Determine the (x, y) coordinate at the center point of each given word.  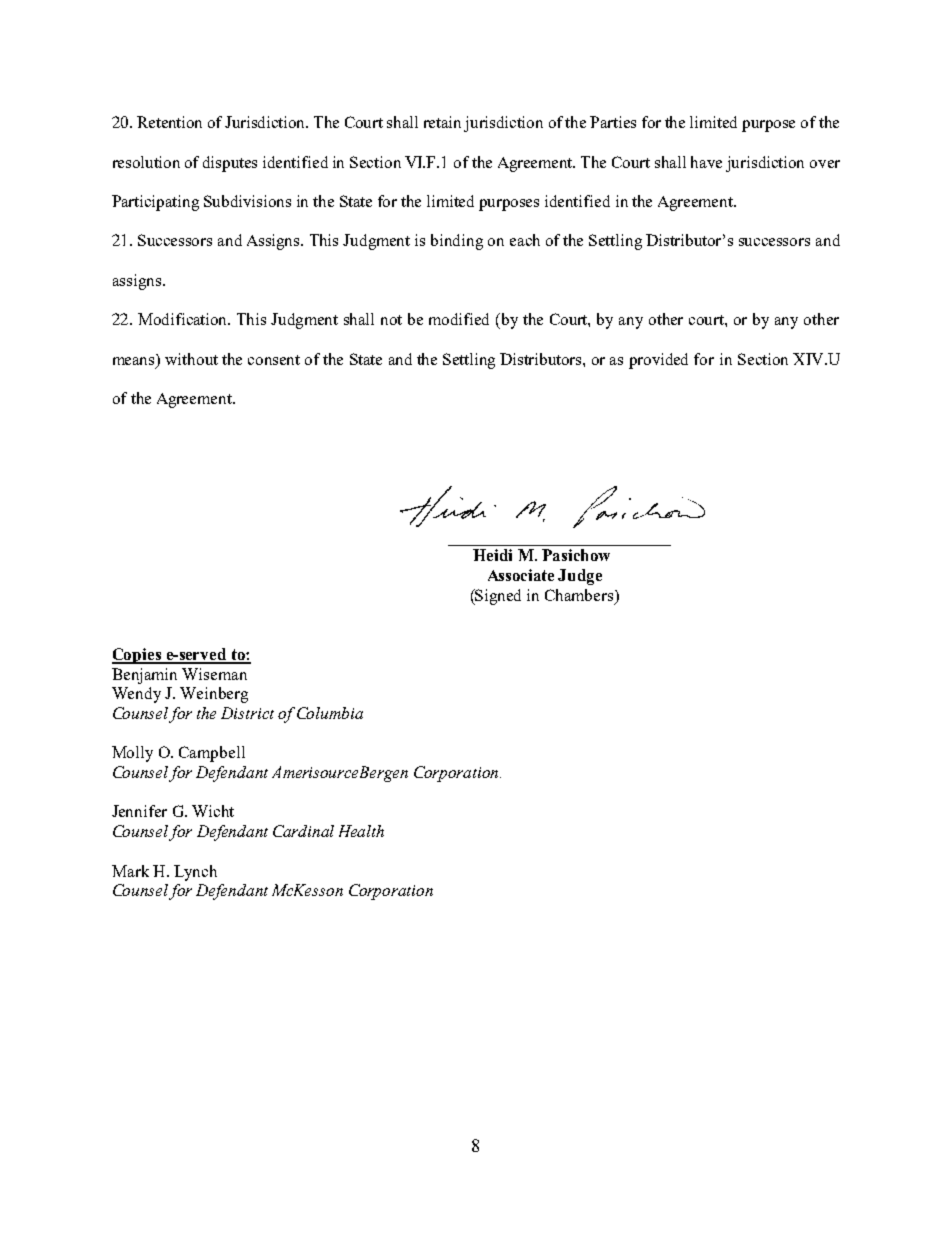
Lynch (195, 873)
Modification (184, 319)
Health (361, 831)
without (191, 359)
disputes (230, 164)
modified (459, 319)
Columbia (330, 713)
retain (442, 122)
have (706, 162)
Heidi (492, 555)
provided (658, 361)
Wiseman (214, 674)
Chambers (580, 596)
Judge (580, 577)
